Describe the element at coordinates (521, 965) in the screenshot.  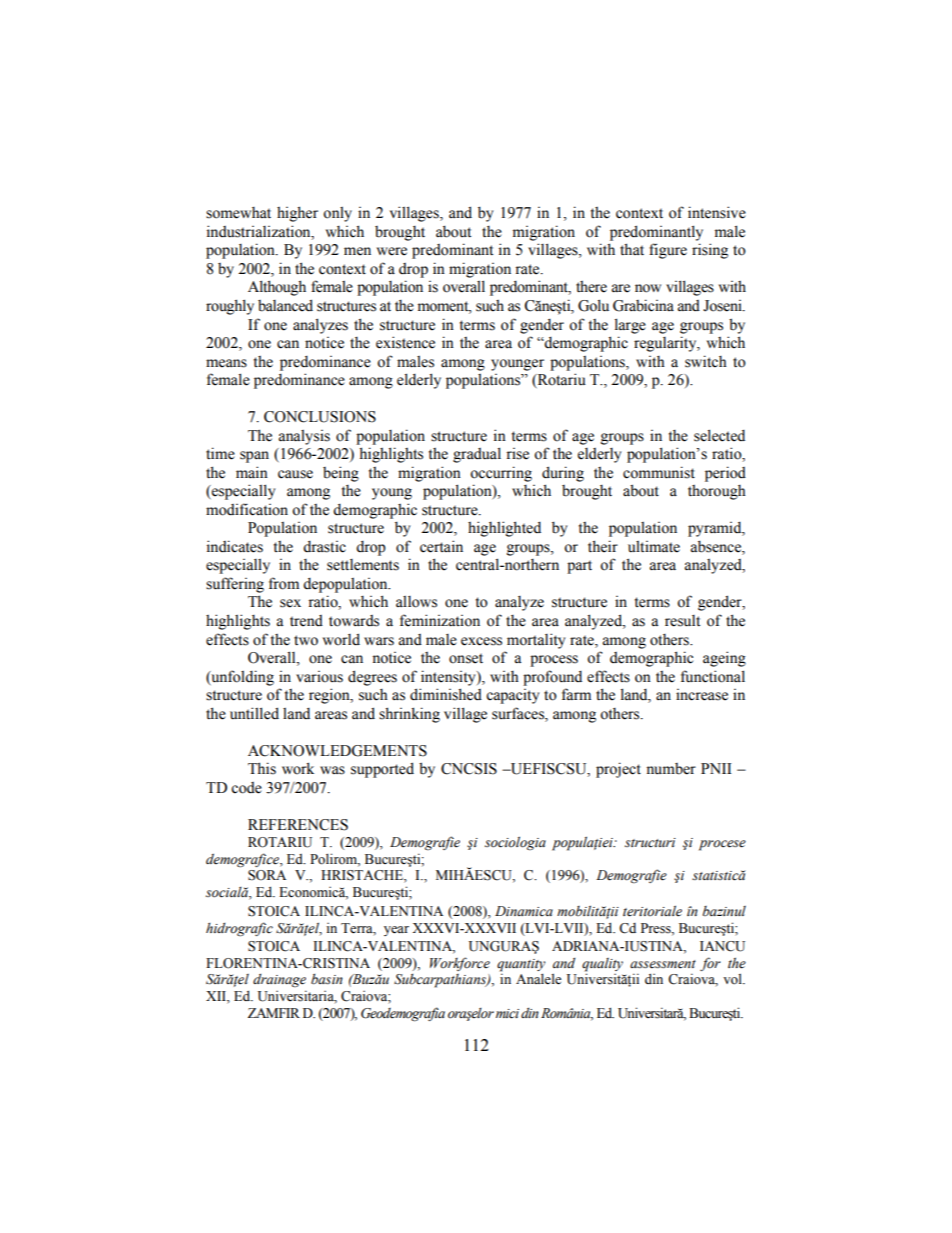
I see `quantity` at that location.
